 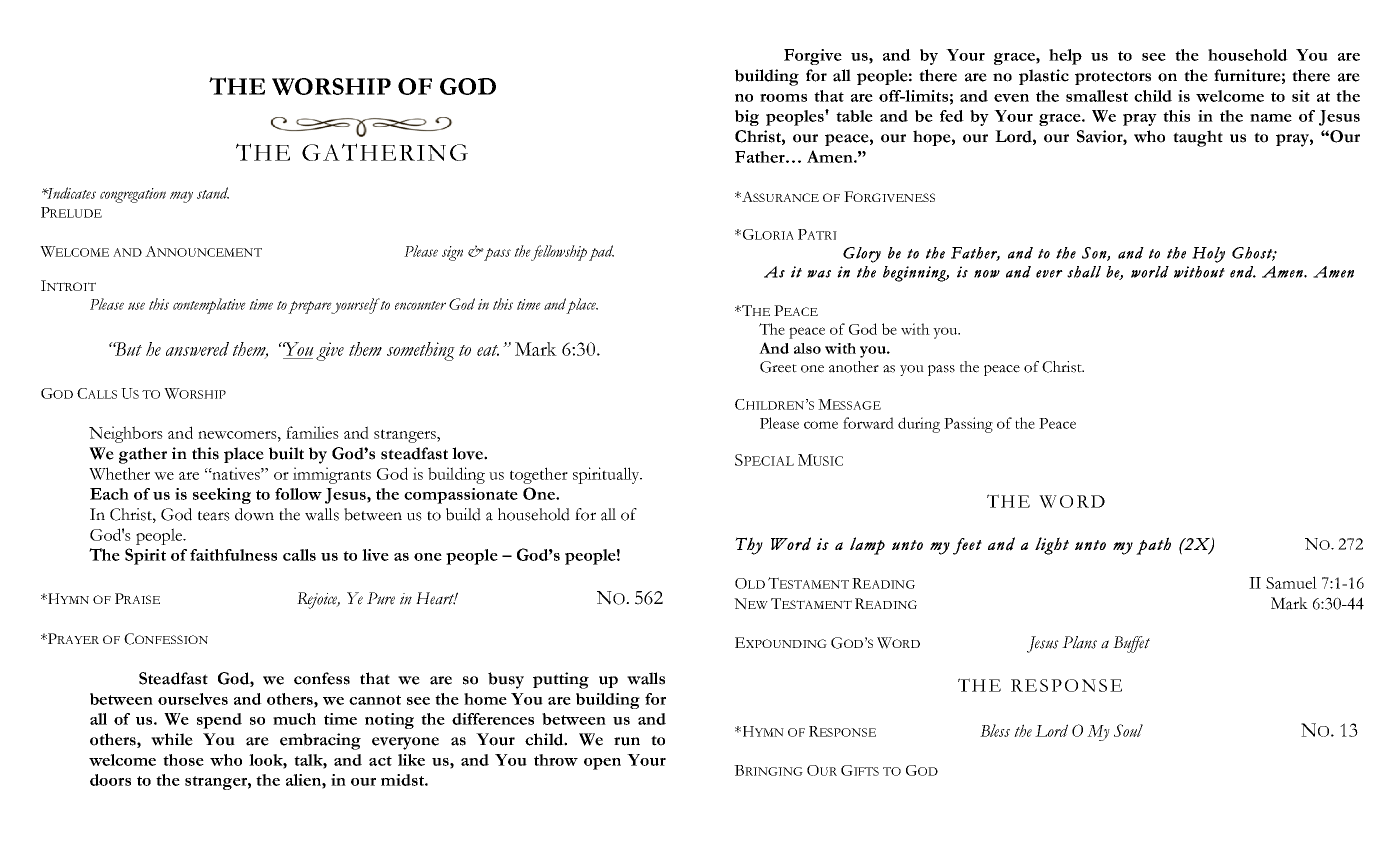 What do you see at coordinates (213, 193) in the screenshot?
I see `stand` at bounding box center [213, 193].
